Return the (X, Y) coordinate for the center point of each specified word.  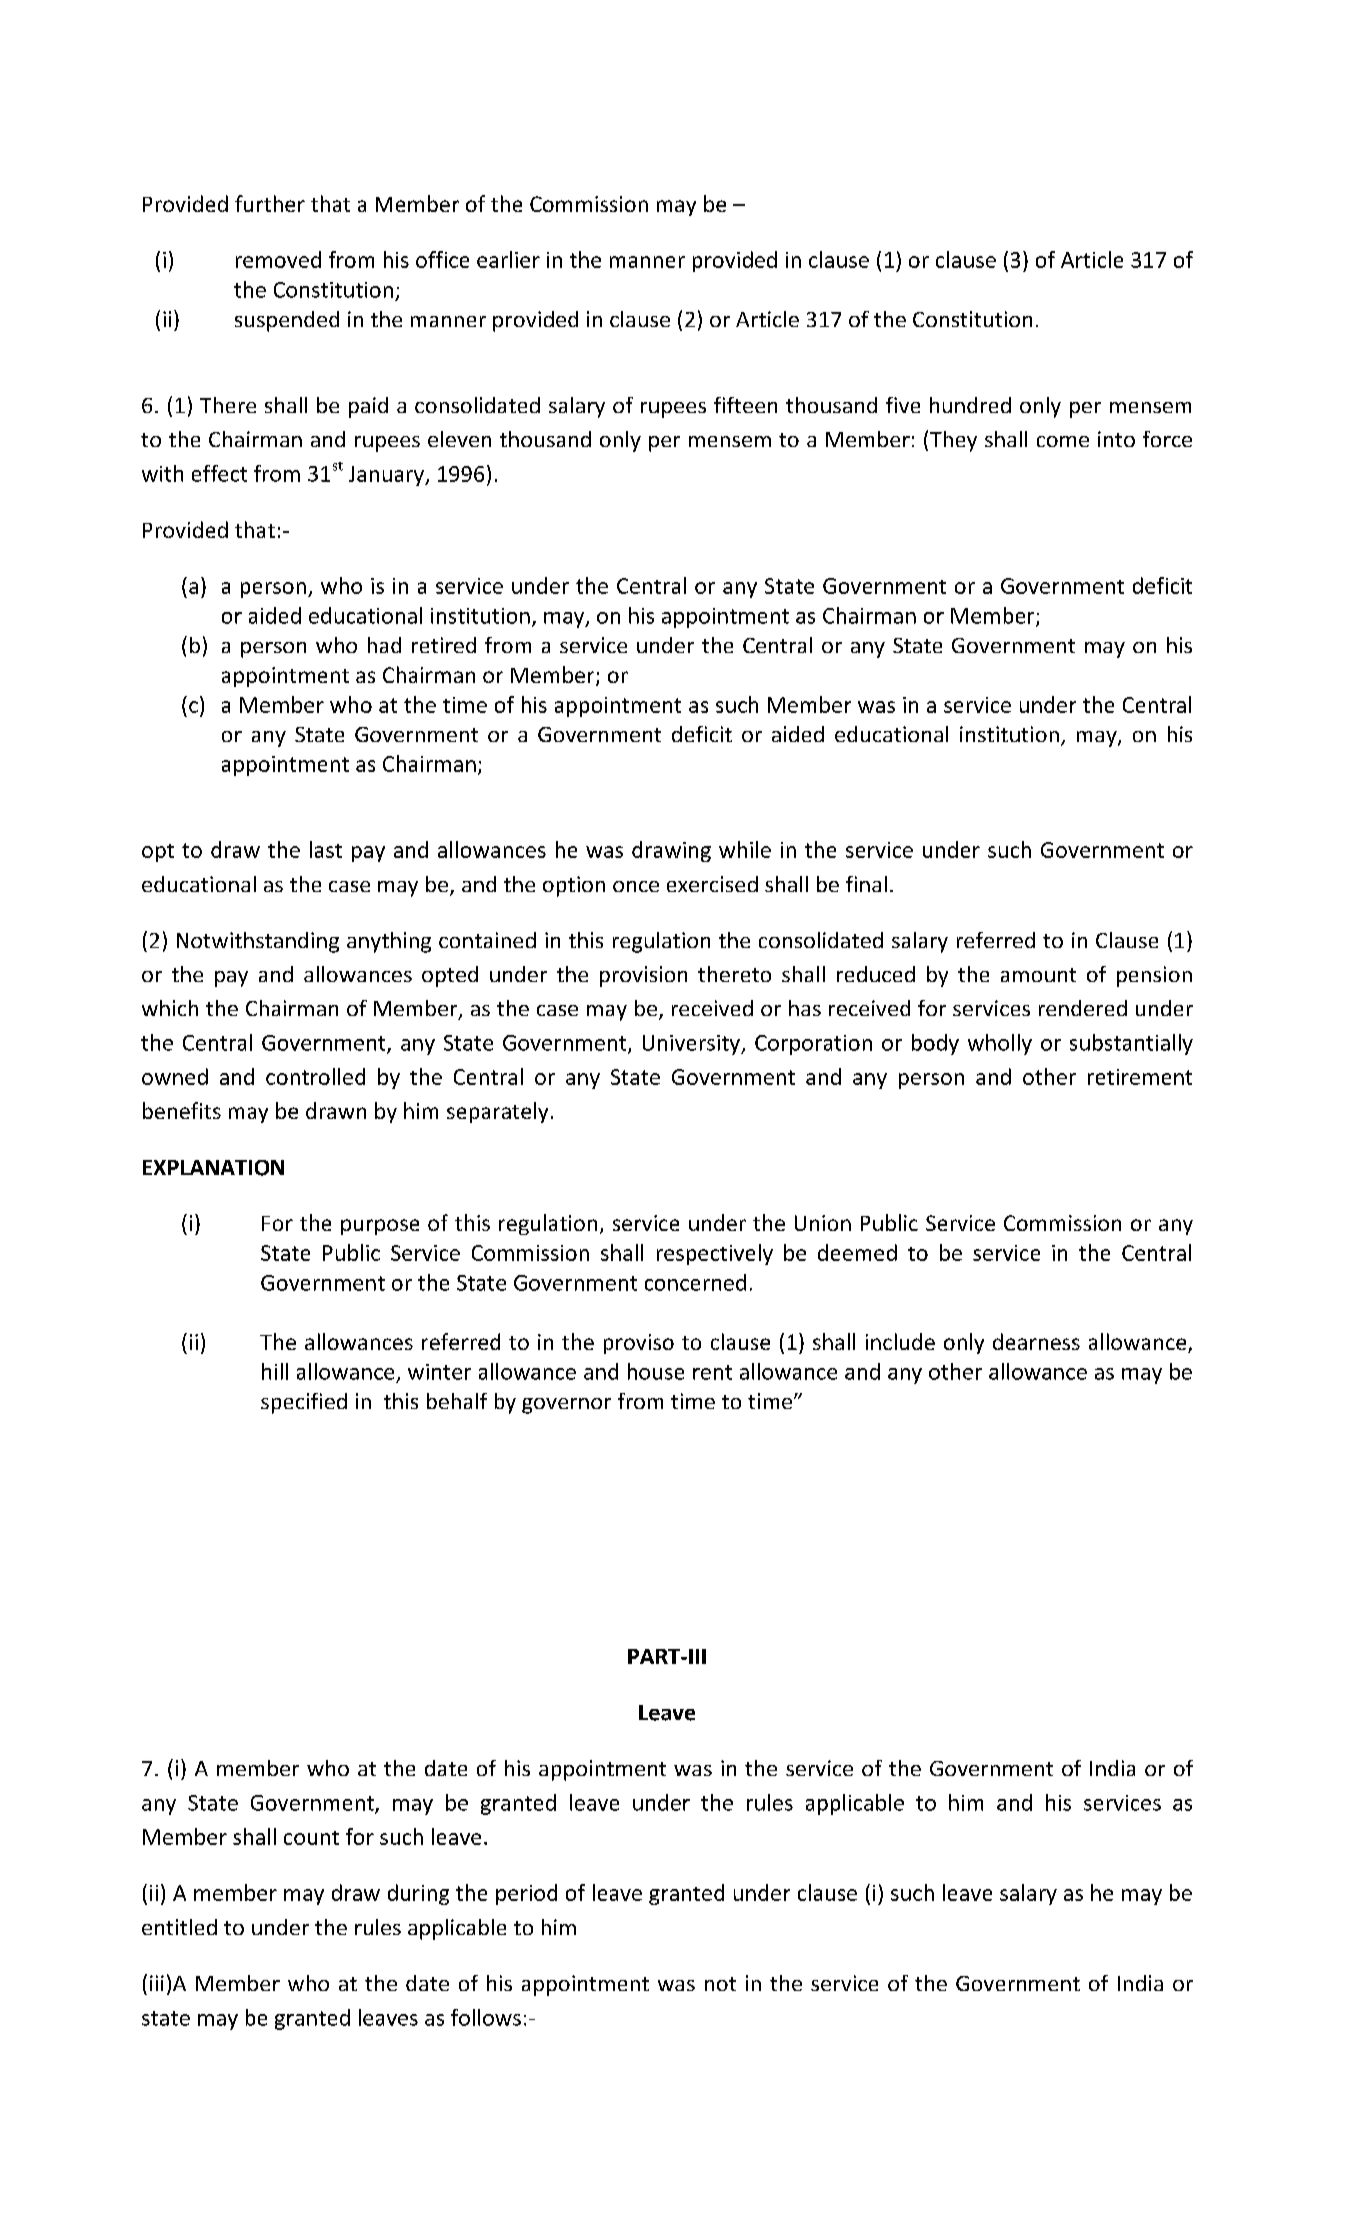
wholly (1000, 1044)
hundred (970, 405)
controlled (315, 1076)
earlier (508, 259)
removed (278, 259)
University (692, 1045)
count (311, 1838)
